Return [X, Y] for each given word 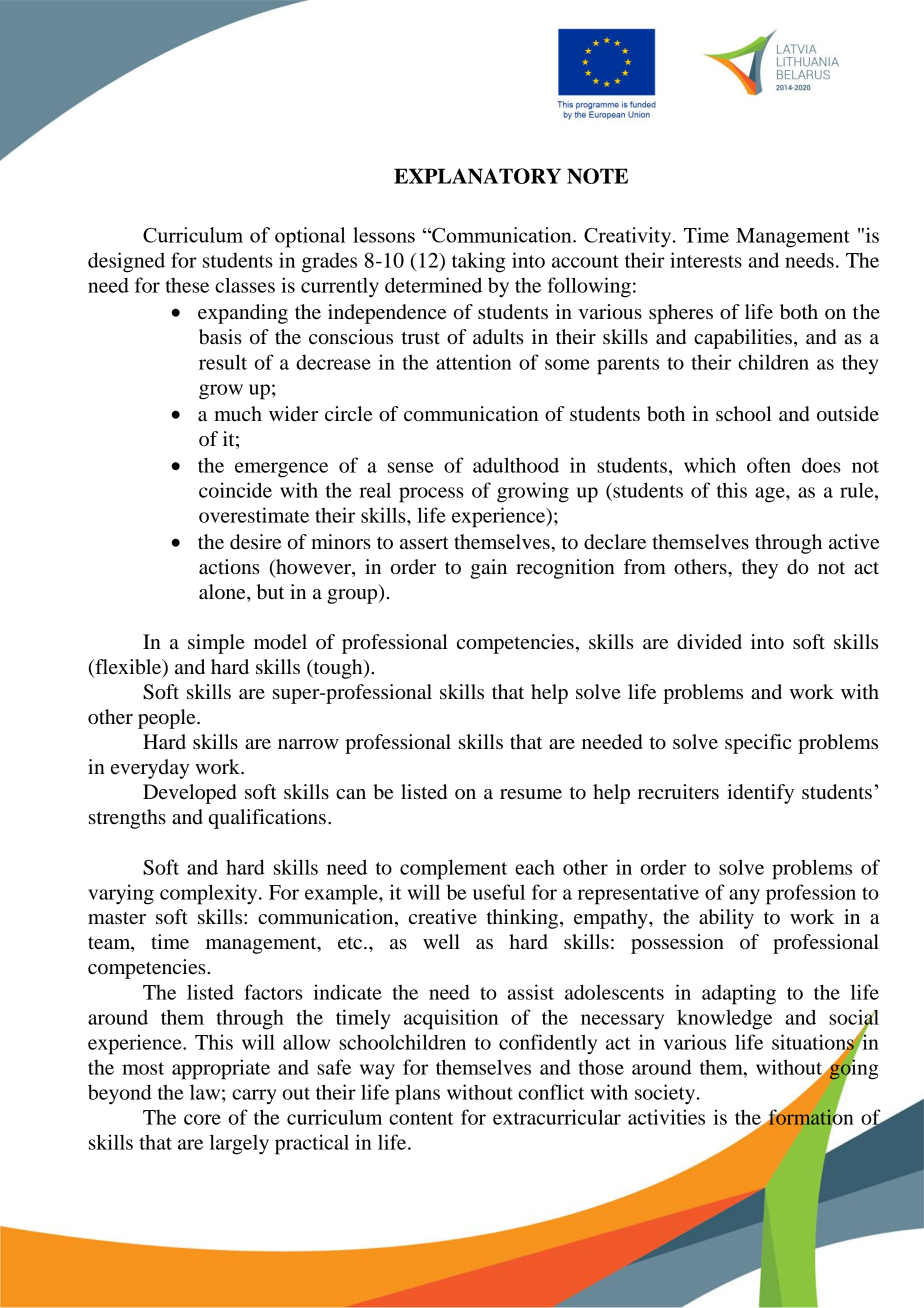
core [202, 1119]
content [421, 1118]
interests [706, 260]
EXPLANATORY [477, 176]
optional [310, 237]
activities [666, 1117]
